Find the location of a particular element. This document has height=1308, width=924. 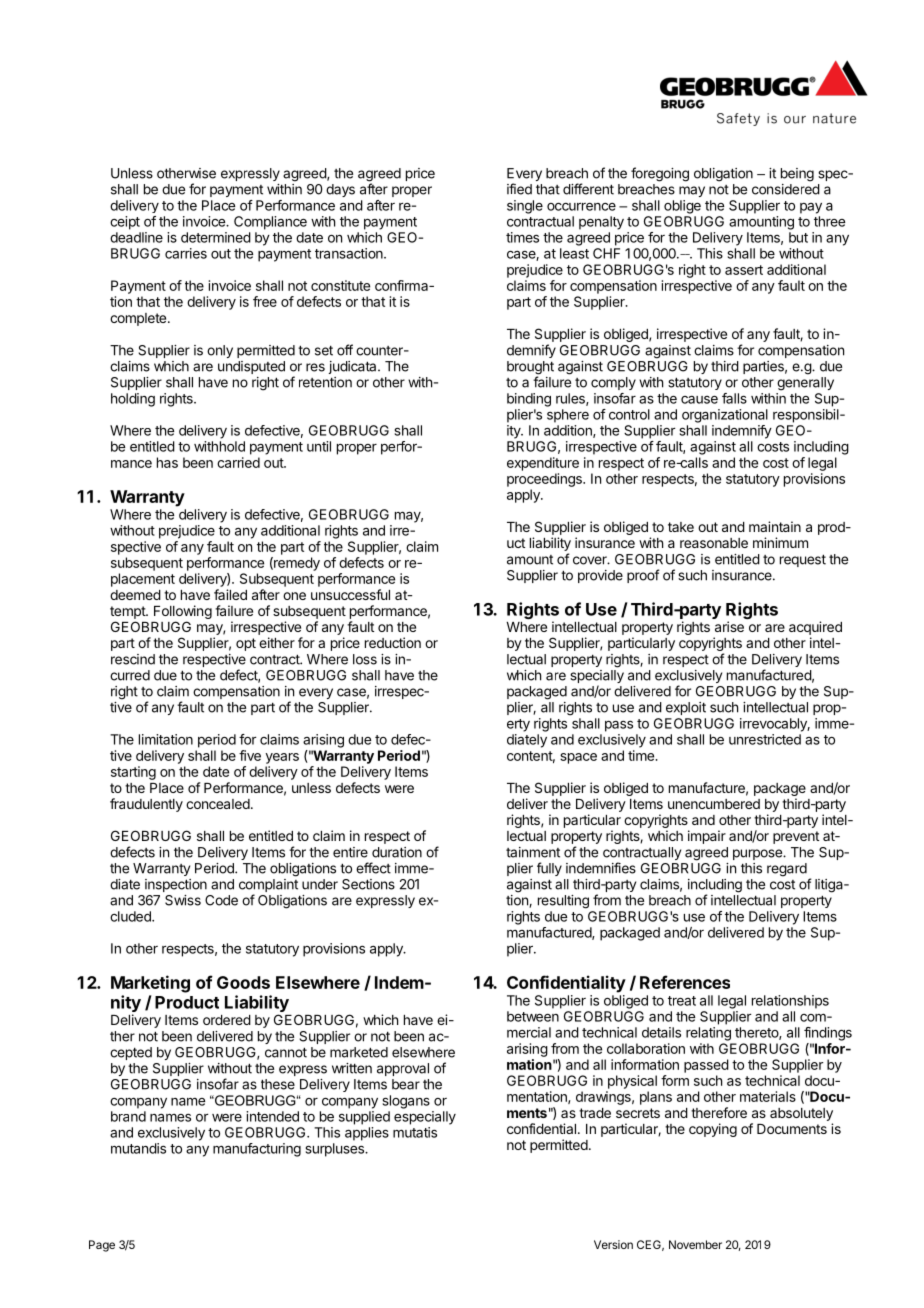

determined is located at coordinates (216, 237).
